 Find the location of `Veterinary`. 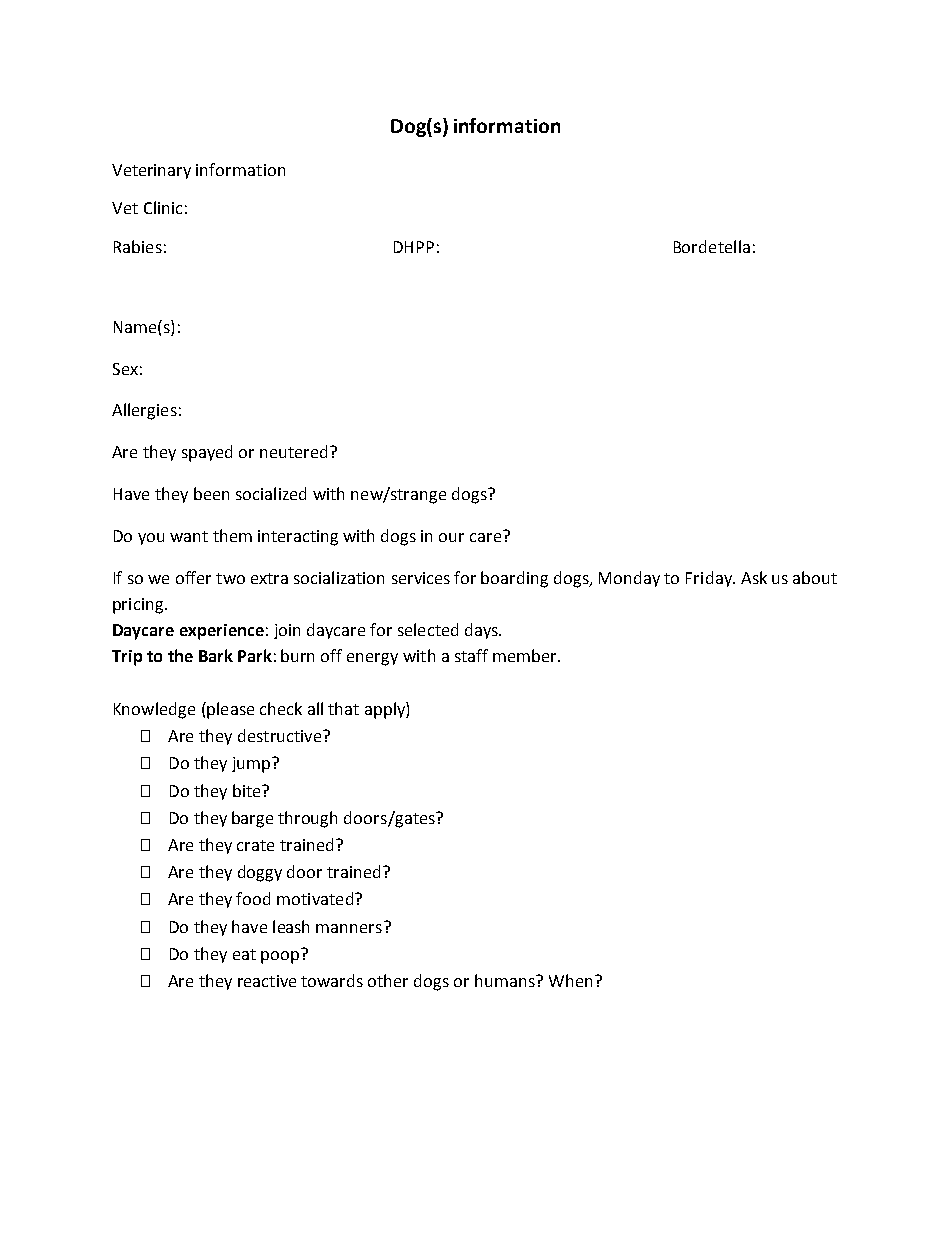

Veterinary is located at coordinates (151, 171).
